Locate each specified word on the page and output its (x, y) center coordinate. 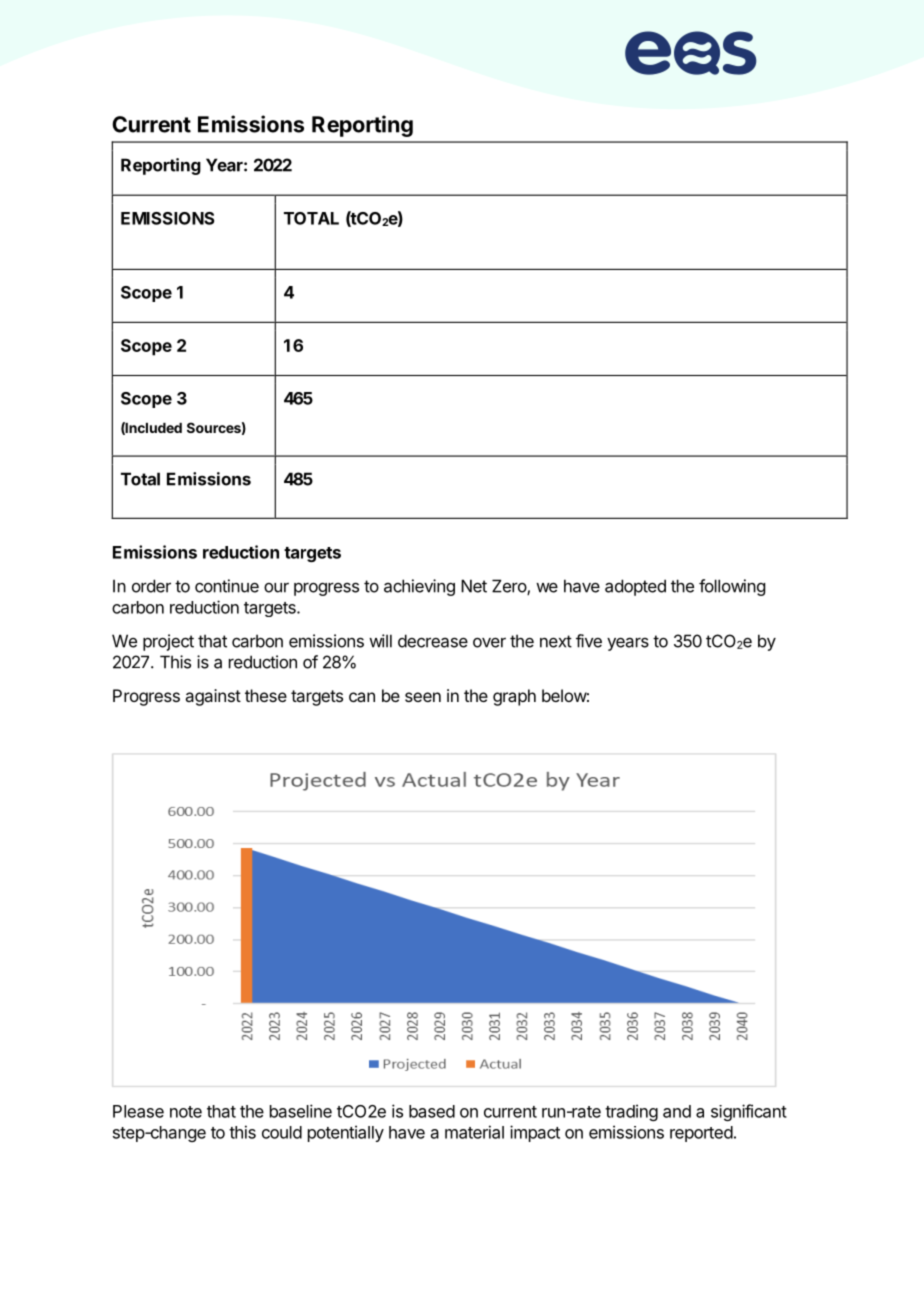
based (432, 1111)
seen (423, 697)
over (489, 643)
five (589, 641)
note (186, 1112)
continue (227, 586)
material (474, 1132)
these (266, 695)
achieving (419, 587)
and (677, 1111)
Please (138, 1111)
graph (514, 697)
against (213, 697)
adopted (635, 587)
